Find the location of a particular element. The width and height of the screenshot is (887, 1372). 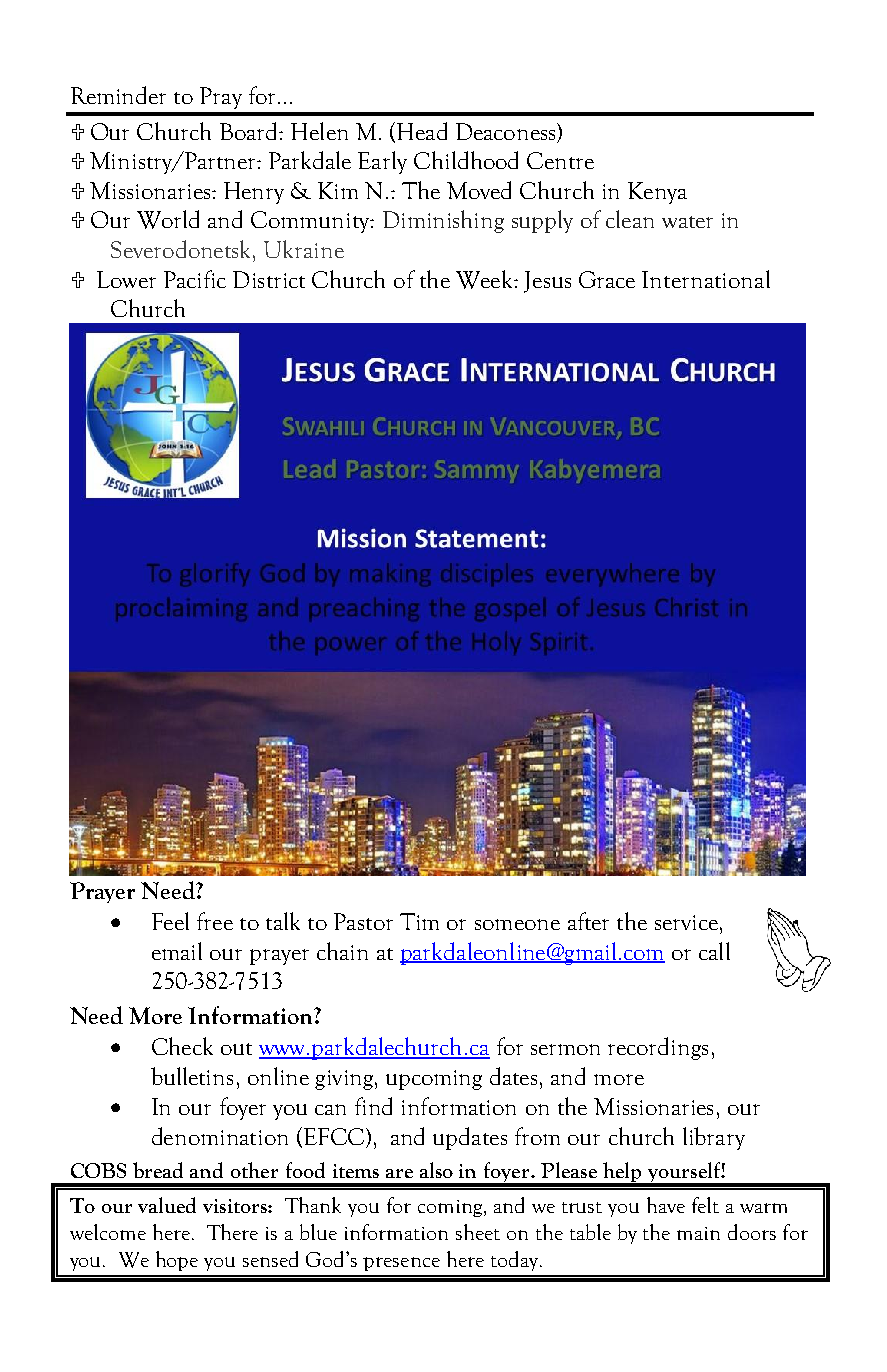

service is located at coordinates (686, 922).
